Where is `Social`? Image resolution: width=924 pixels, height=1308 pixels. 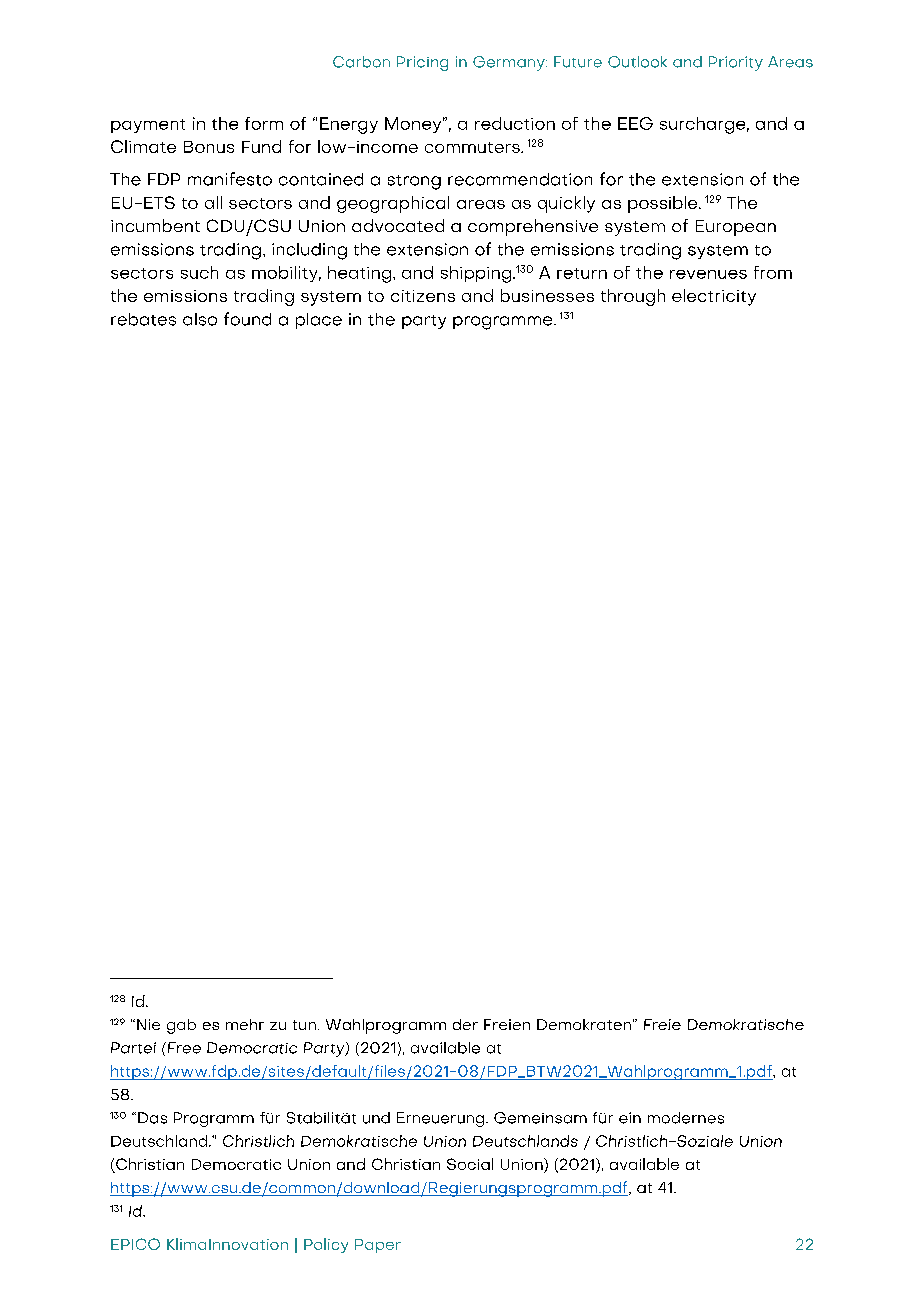 Social is located at coordinates (470, 1164).
